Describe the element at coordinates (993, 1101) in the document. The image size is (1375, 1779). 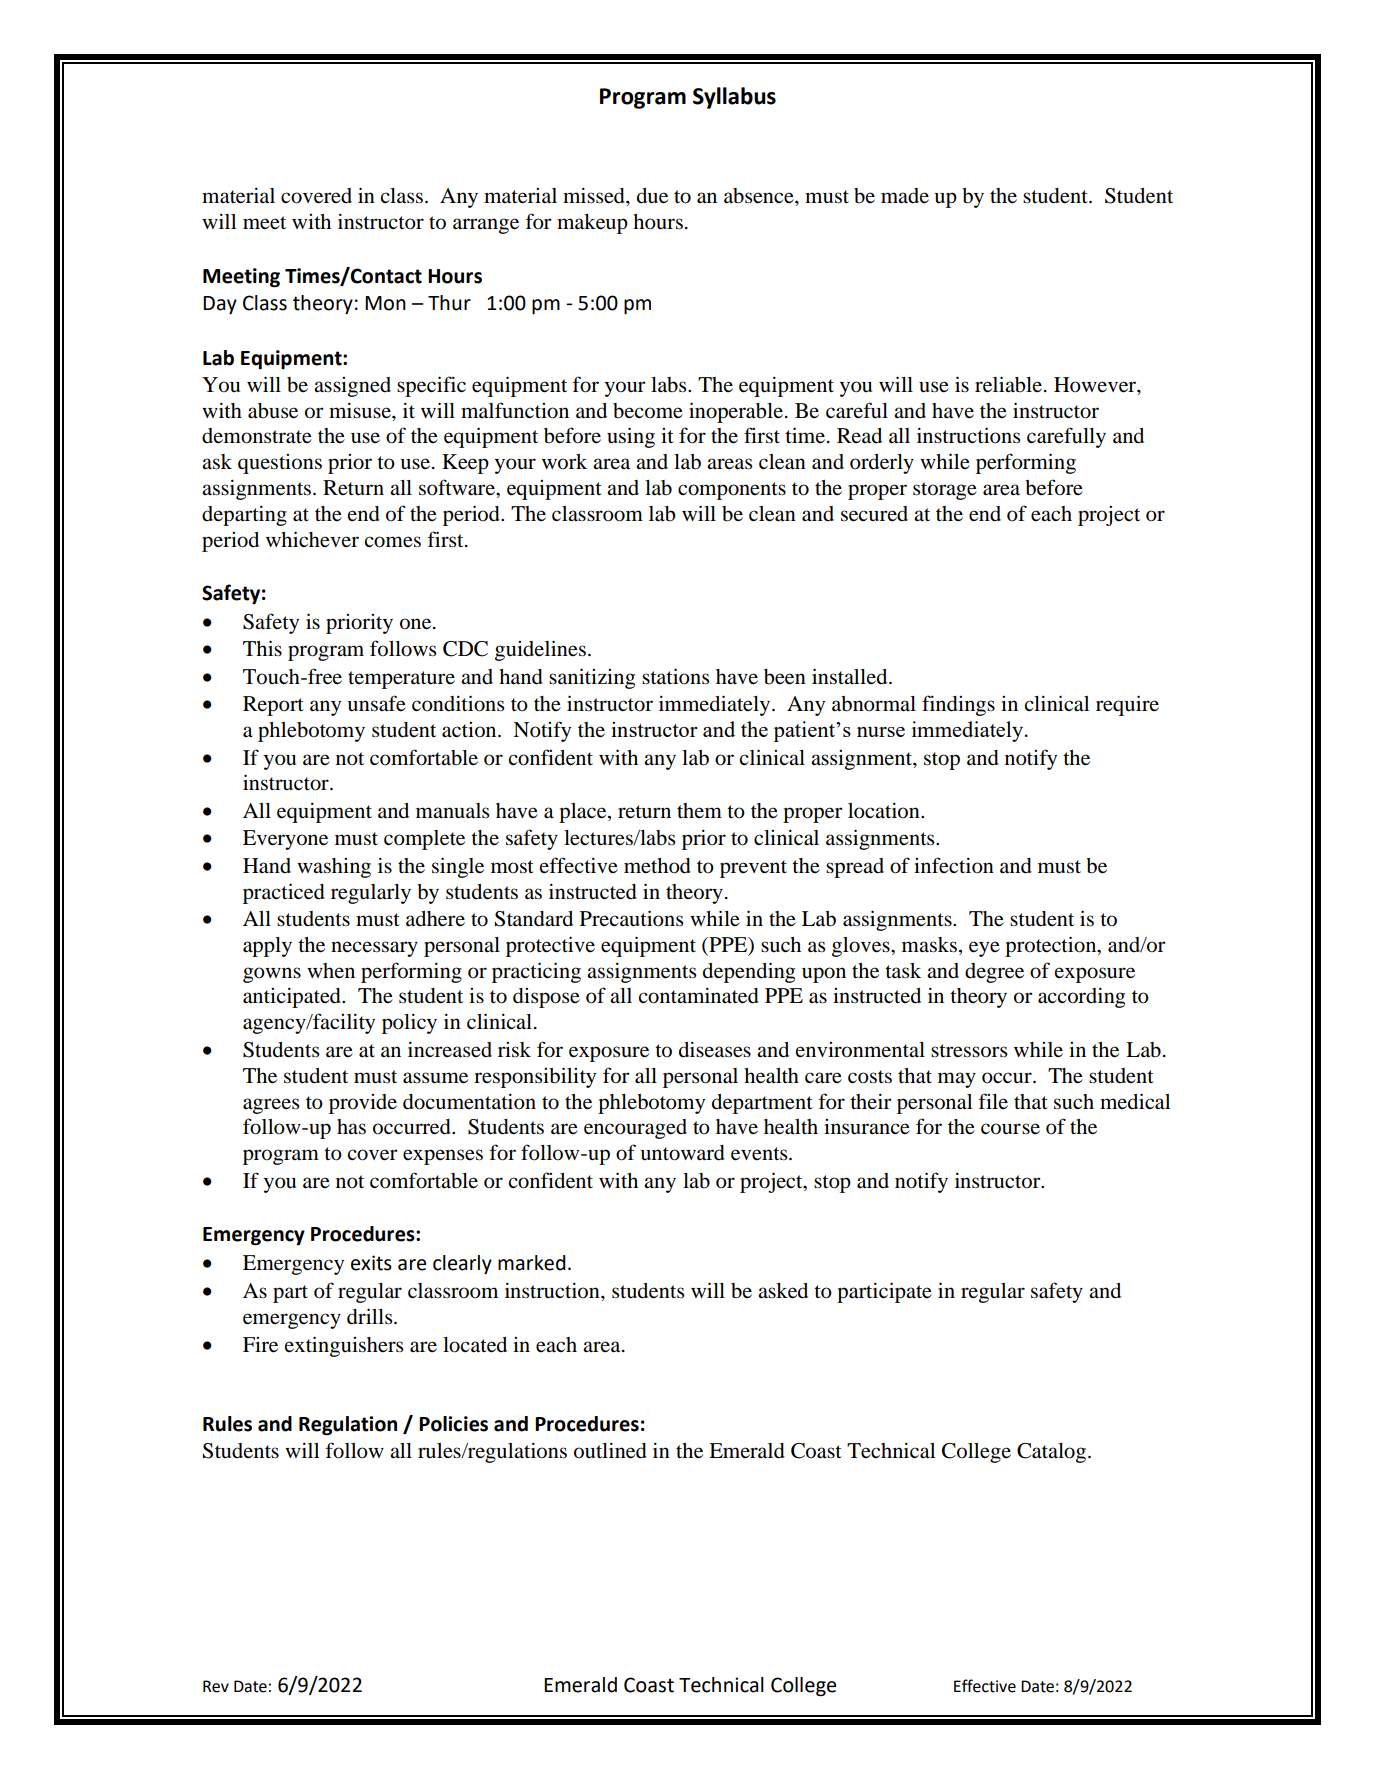
I see `file` at that location.
